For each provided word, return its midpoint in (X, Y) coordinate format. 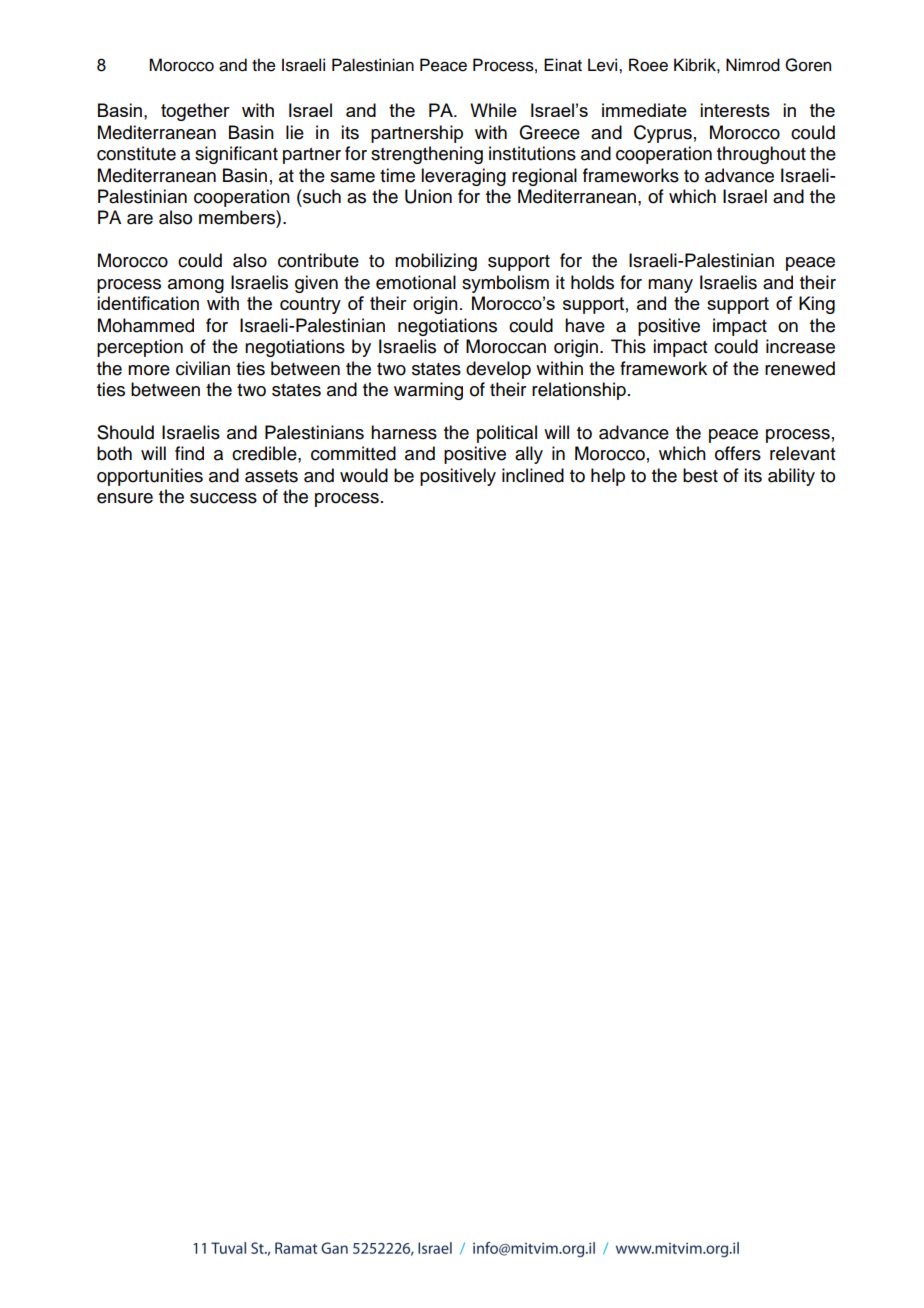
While (493, 110)
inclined (533, 475)
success (223, 498)
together (195, 112)
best (700, 475)
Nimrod (753, 65)
